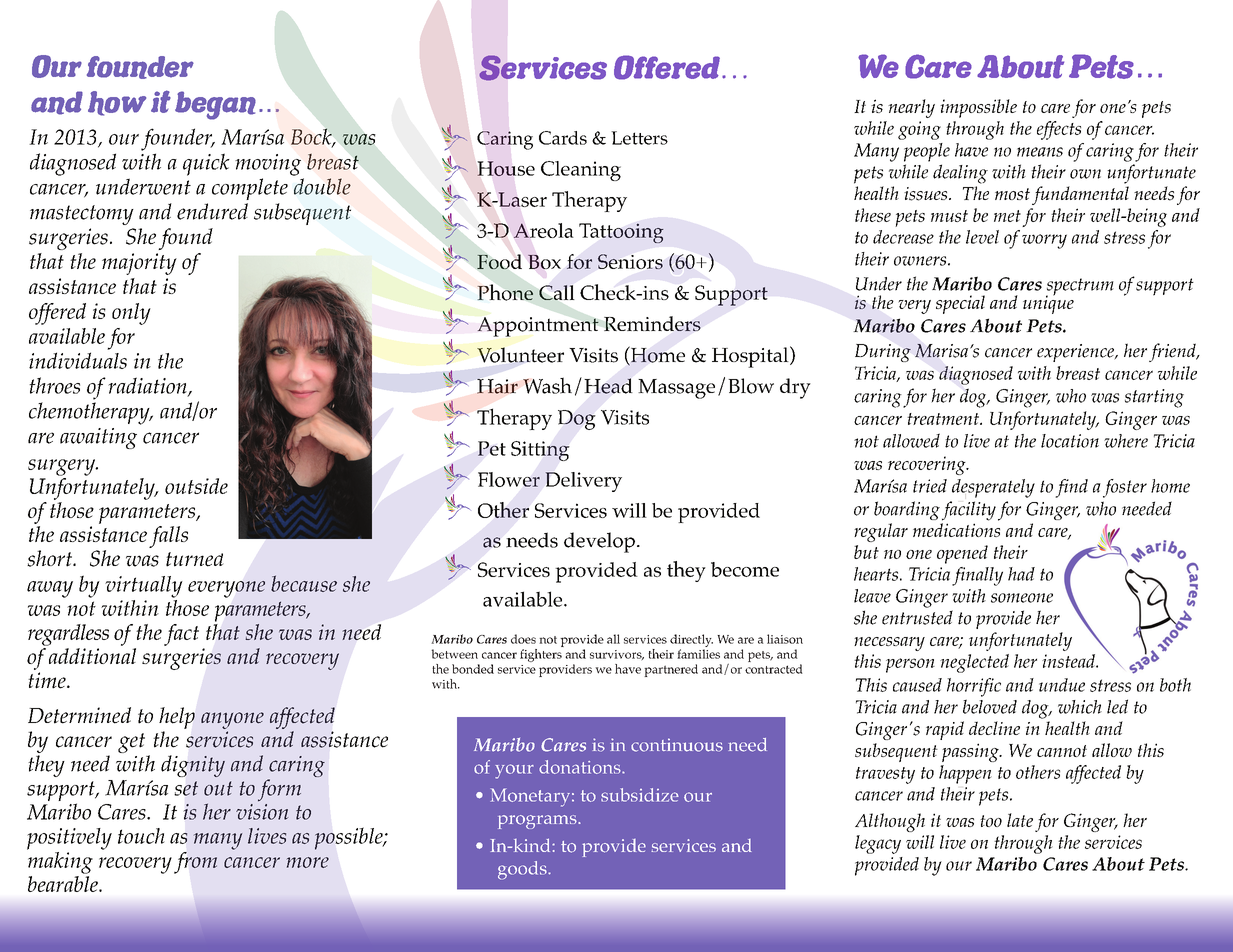  I want to click on directly, so click(691, 640).
